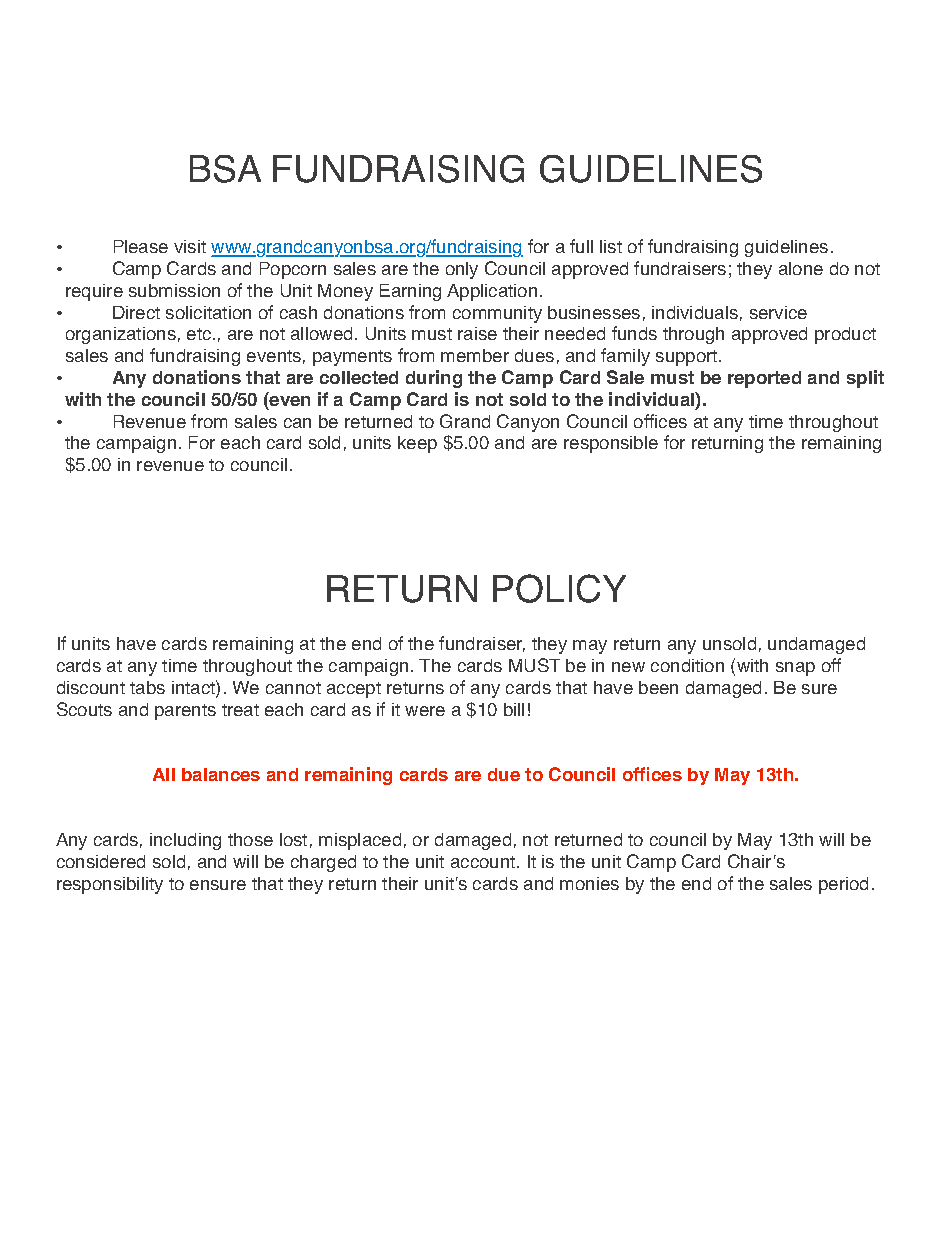 The height and width of the screenshot is (1233, 952). What do you see at coordinates (611, 444) in the screenshot?
I see `responsible` at bounding box center [611, 444].
